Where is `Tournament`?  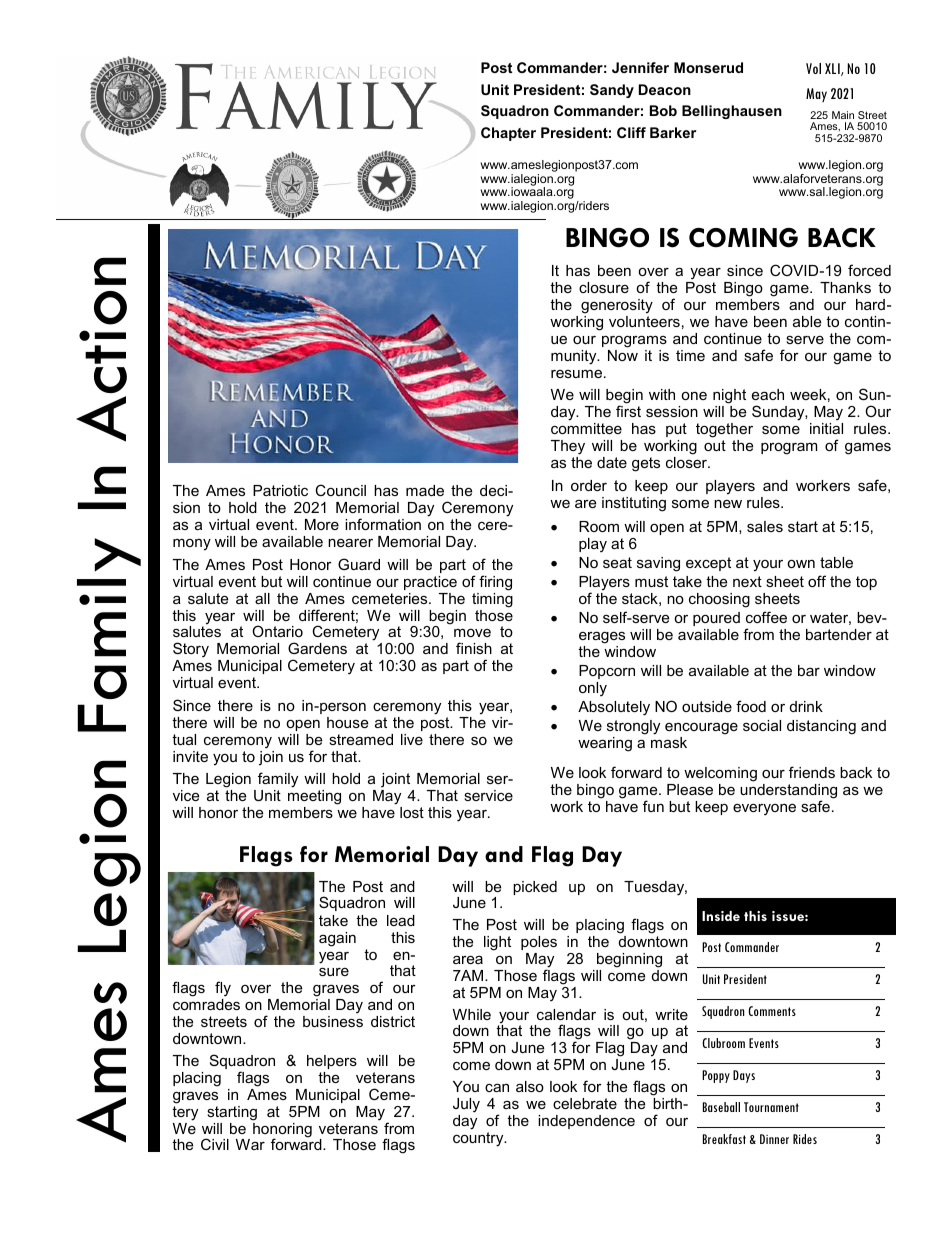 Tournament is located at coordinates (771, 1107).
